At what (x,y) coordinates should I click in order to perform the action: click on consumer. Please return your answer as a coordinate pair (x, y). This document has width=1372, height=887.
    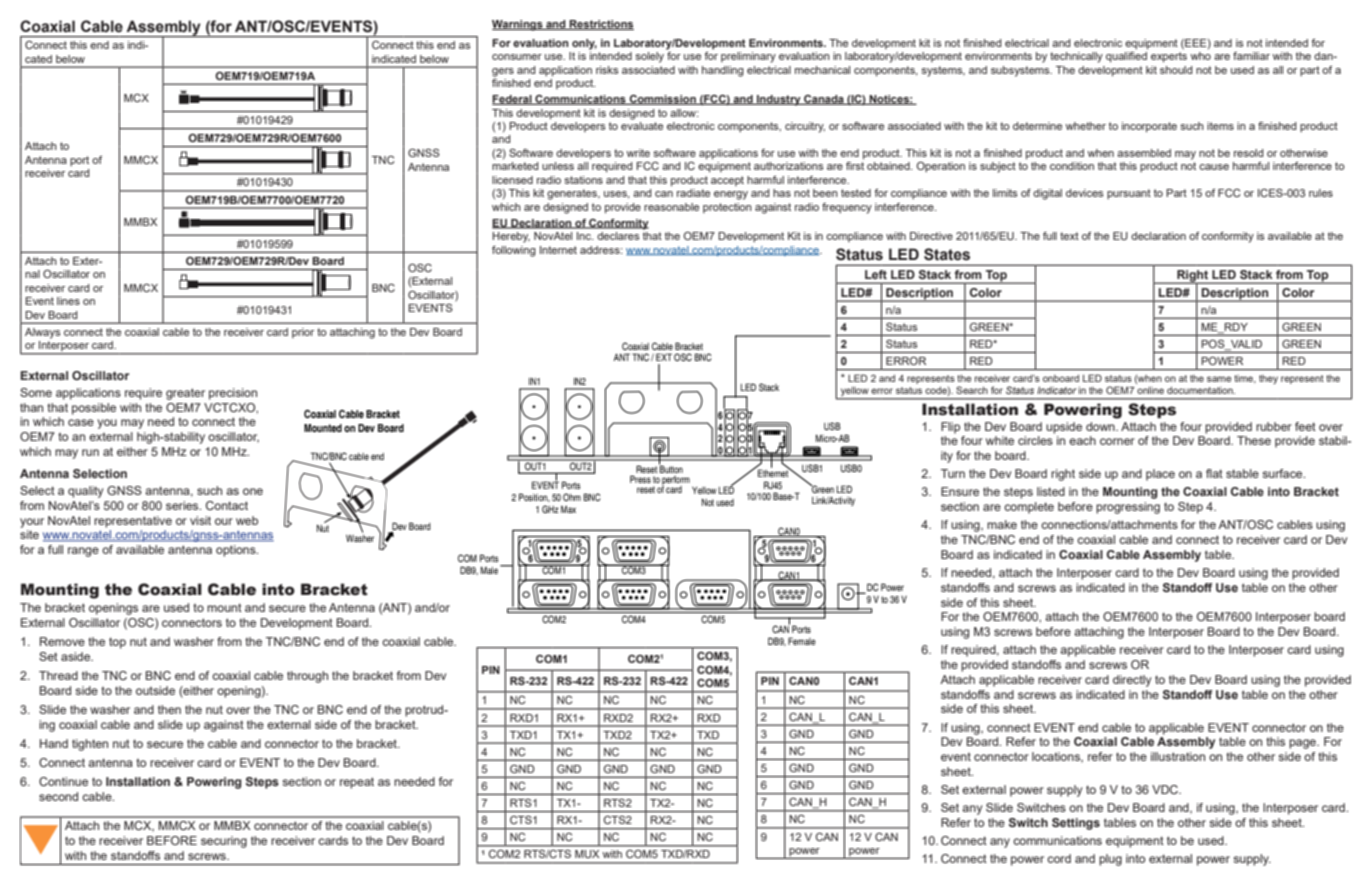
    Looking at the image, I should click on (517, 57).
